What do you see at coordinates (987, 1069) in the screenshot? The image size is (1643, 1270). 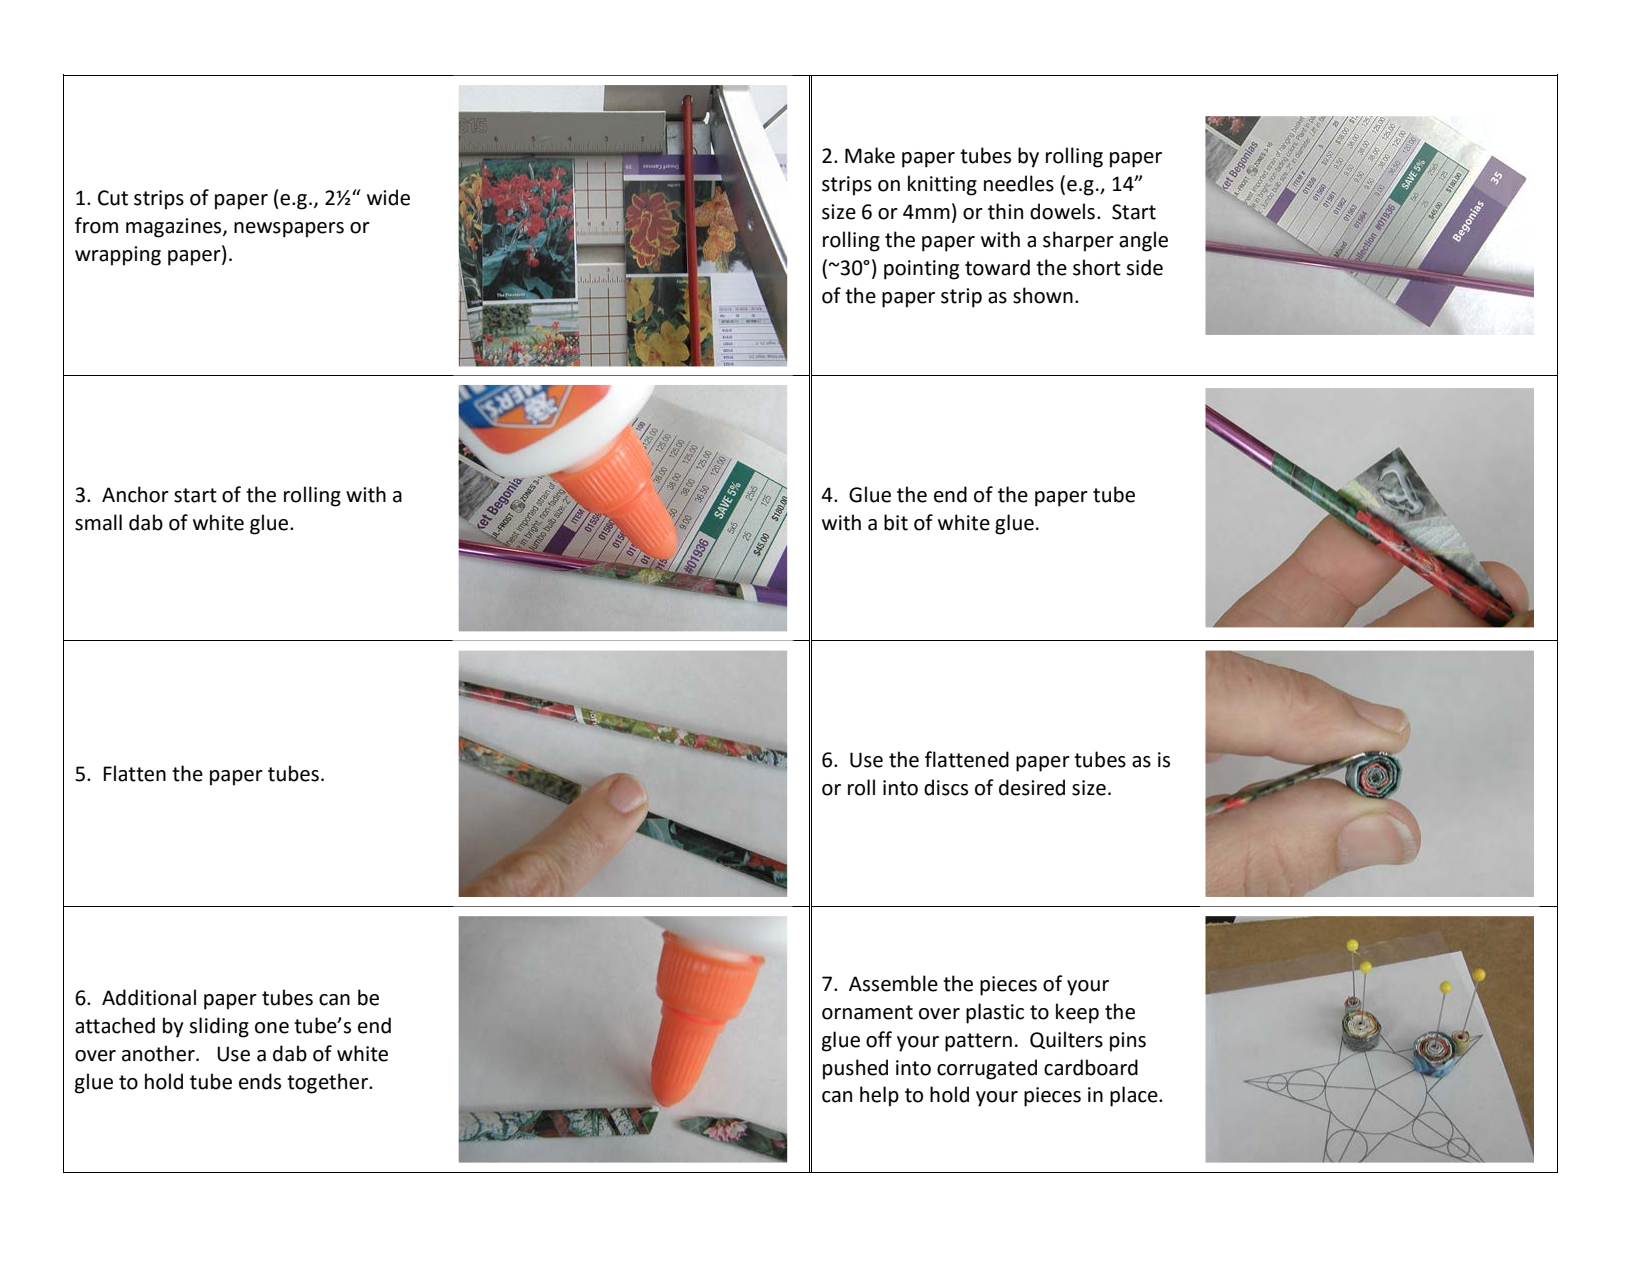 I see `corrugated` at bounding box center [987, 1069].
